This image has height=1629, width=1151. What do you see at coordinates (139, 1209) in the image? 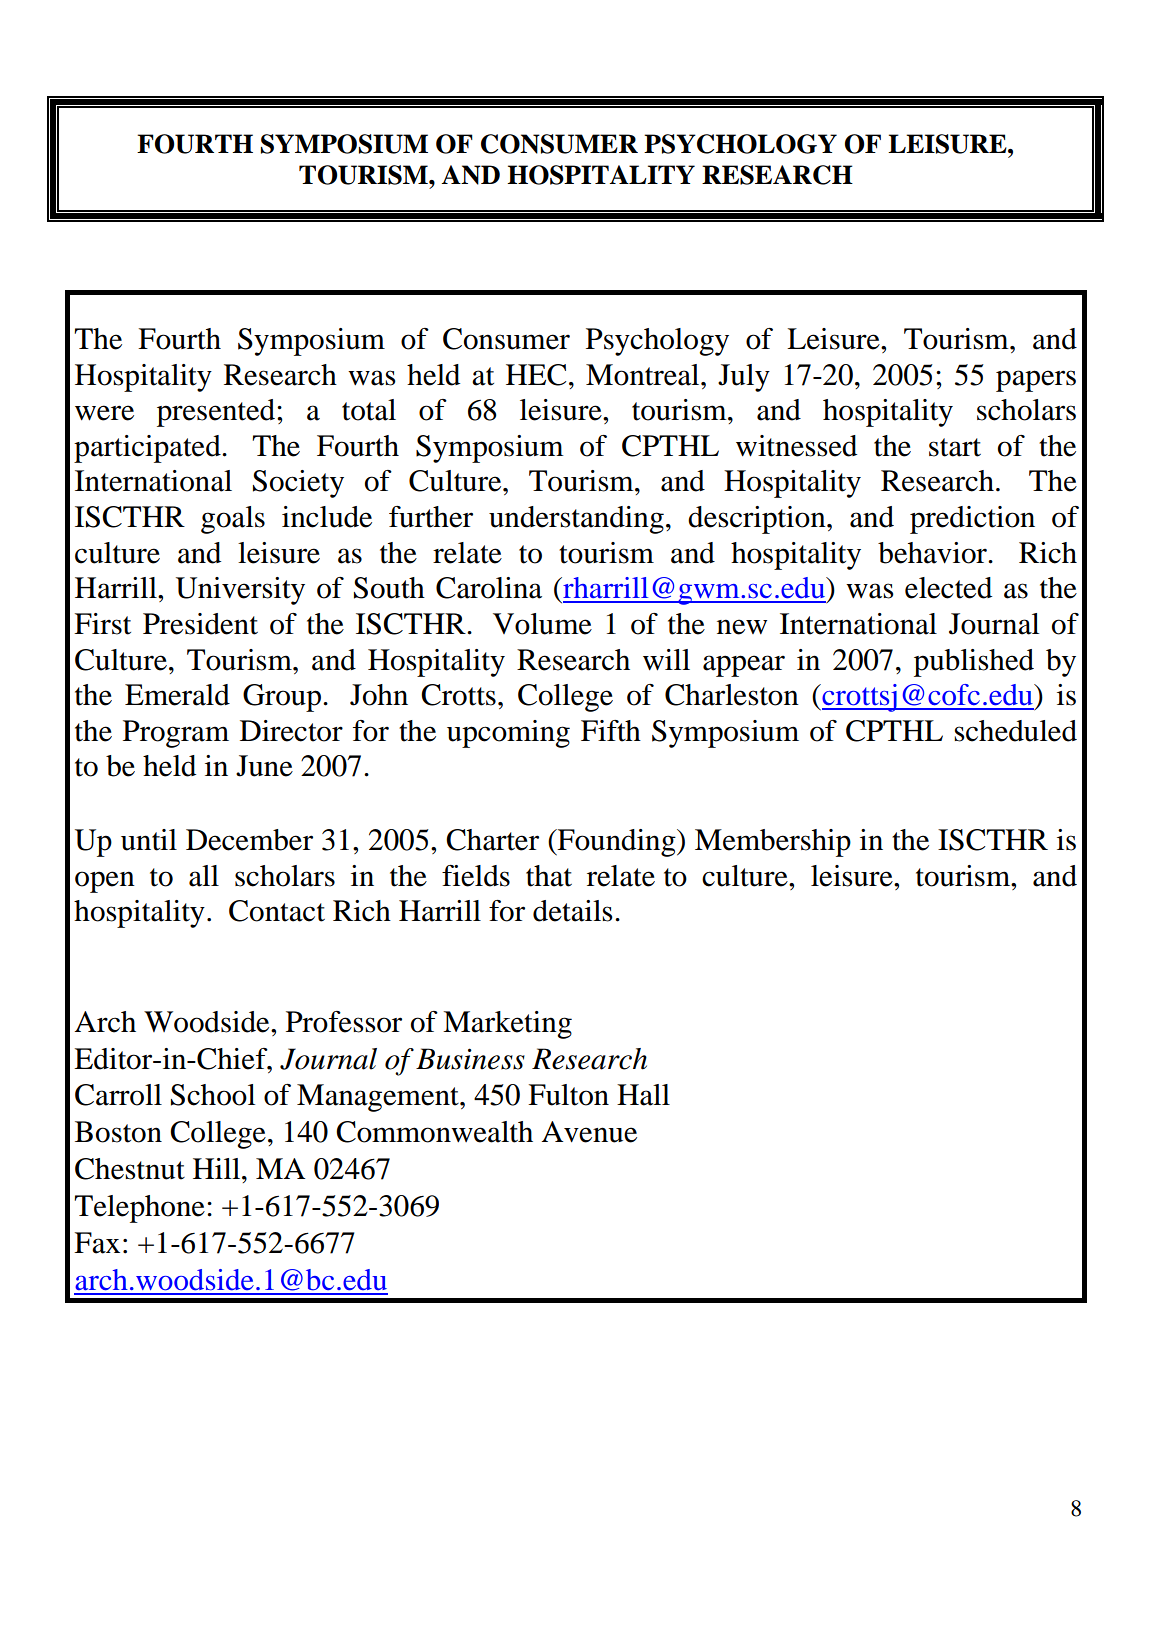
I see `Telephone` at bounding box center [139, 1209].
